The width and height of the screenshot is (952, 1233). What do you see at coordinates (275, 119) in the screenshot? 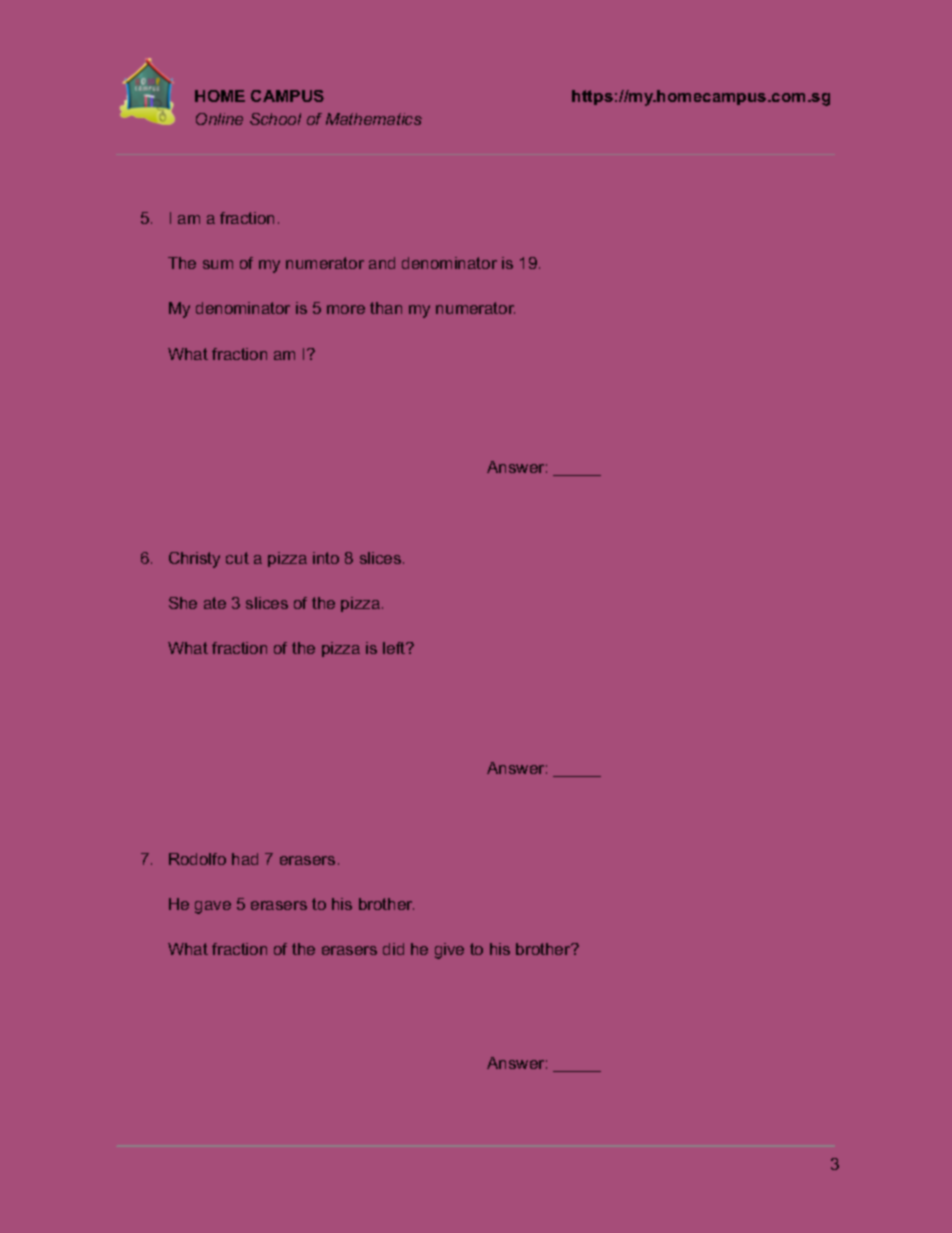
I see `School` at bounding box center [275, 119].
